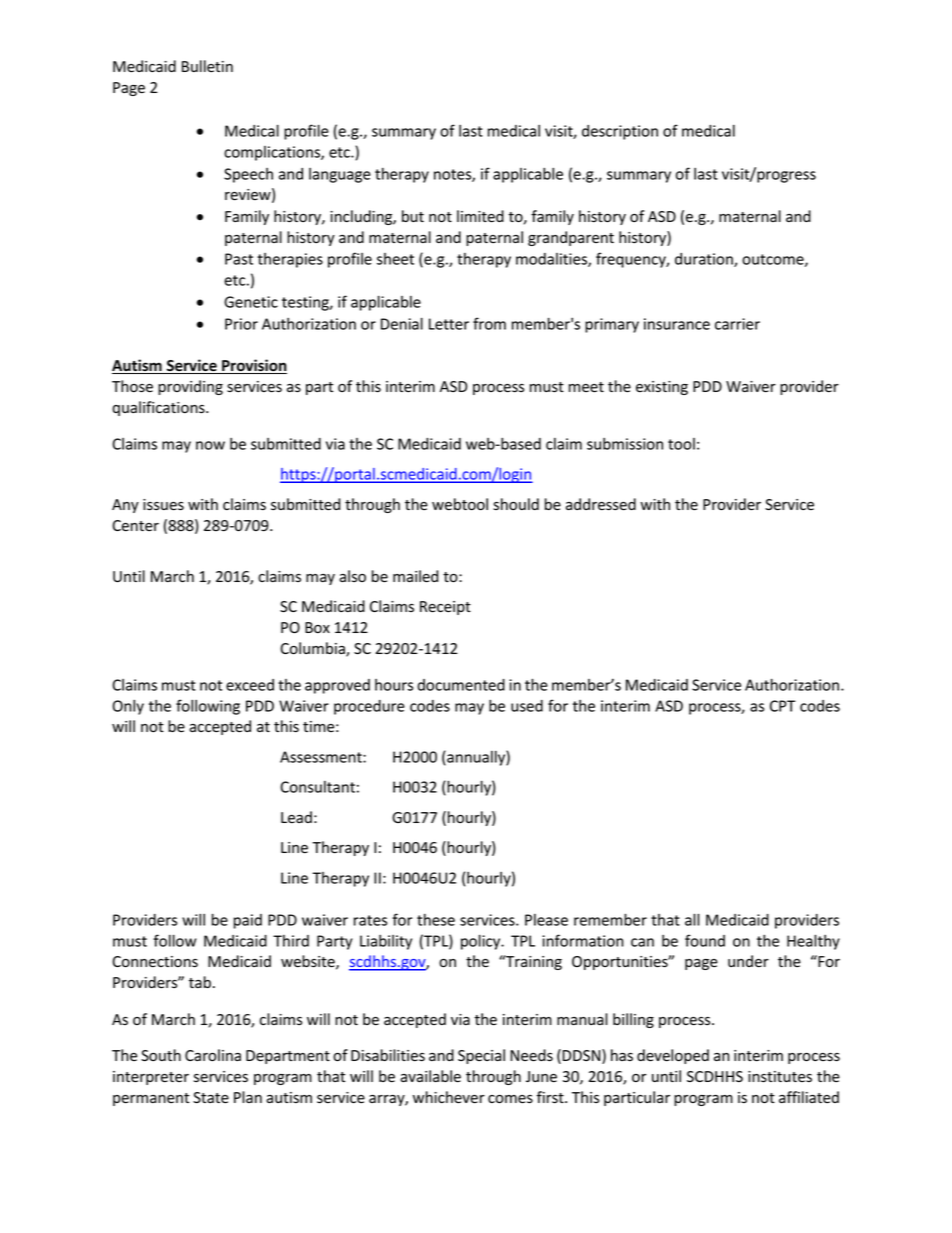 This image has width=952, height=1233. Describe the element at coordinates (445, 608) in the image. I see `Receipt` at that location.
